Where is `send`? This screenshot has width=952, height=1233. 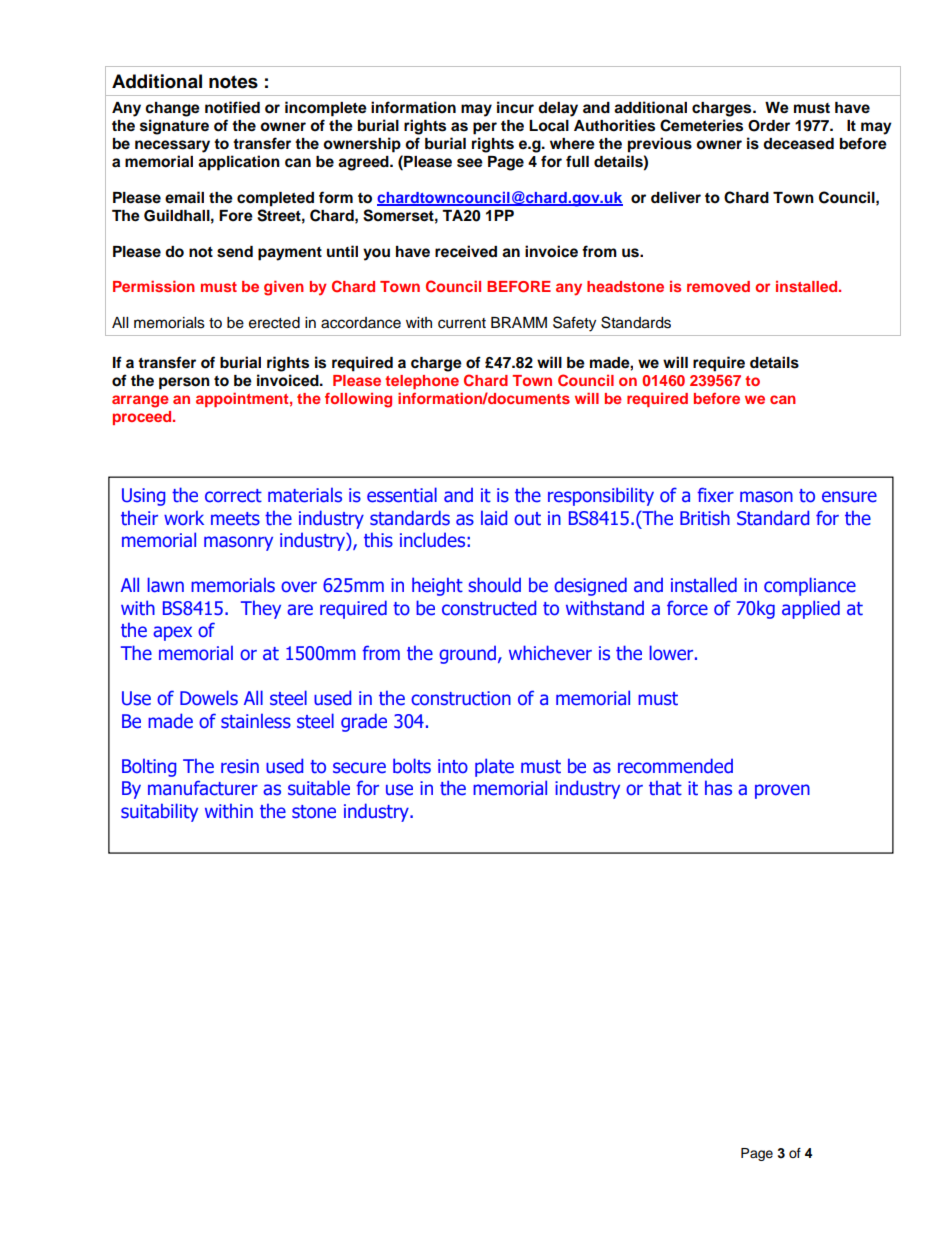
send is located at coordinates (235, 252).
